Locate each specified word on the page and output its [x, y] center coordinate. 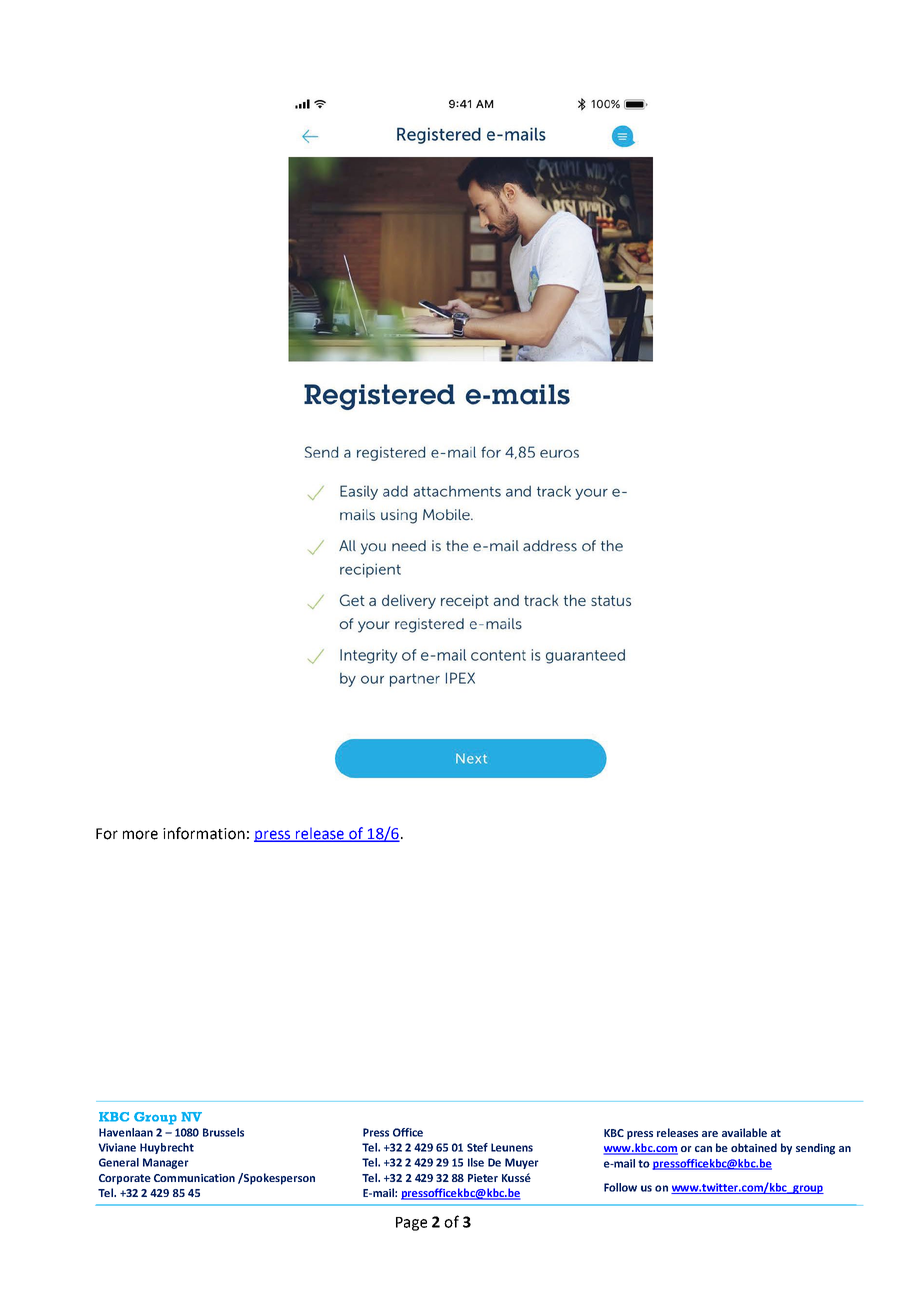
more [140, 835]
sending [815, 1149]
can [703, 1149]
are [710, 1134]
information [204, 833]
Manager [166, 1163]
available [744, 1132]
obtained [754, 1147]
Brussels [223, 1132]
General [119, 1162]
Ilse [476, 1162]
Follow [620, 1187]
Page [411, 1224]
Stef [477, 1147]
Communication [194, 1178]
